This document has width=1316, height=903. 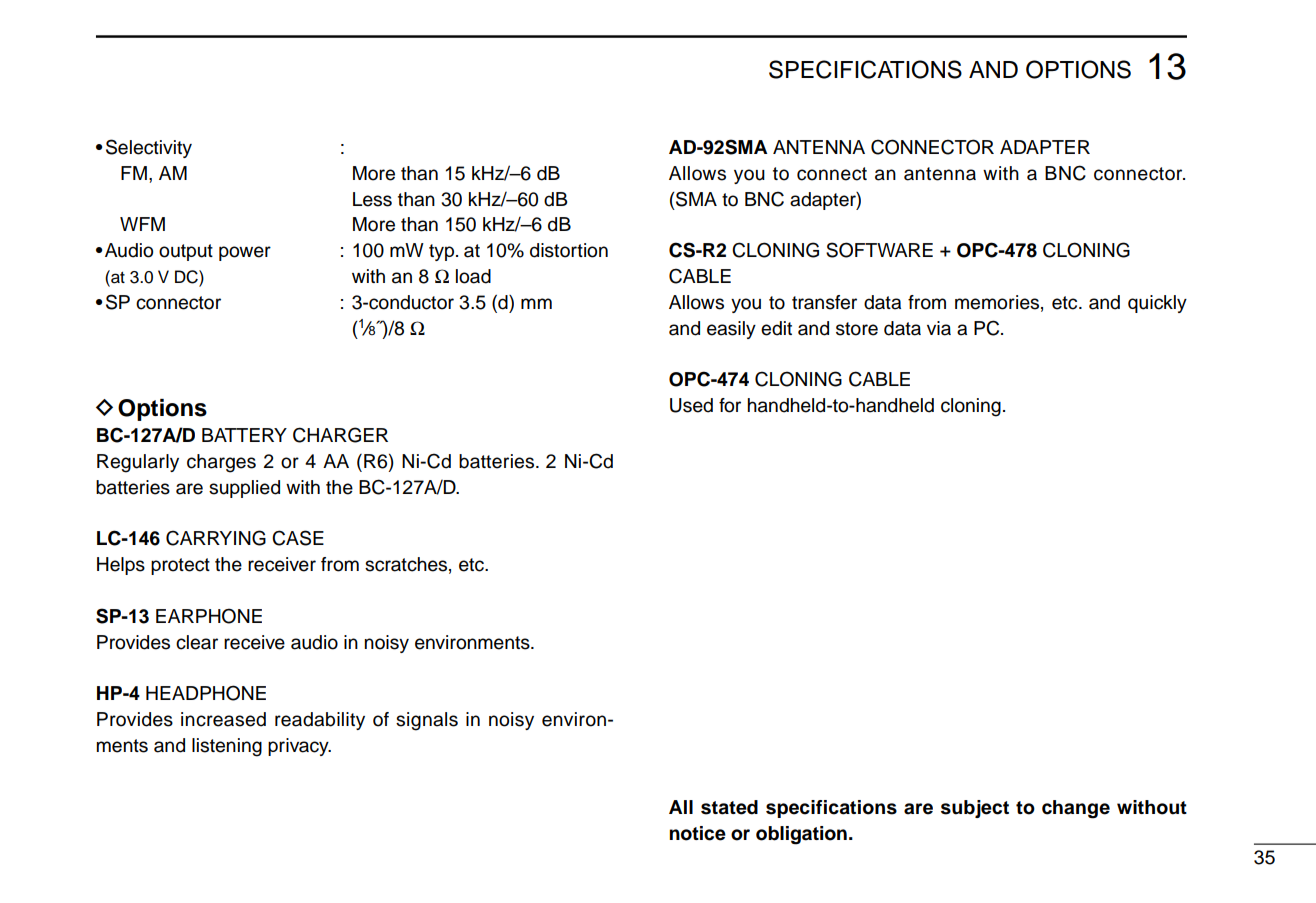 I want to click on WFM, so click(x=142, y=224).
